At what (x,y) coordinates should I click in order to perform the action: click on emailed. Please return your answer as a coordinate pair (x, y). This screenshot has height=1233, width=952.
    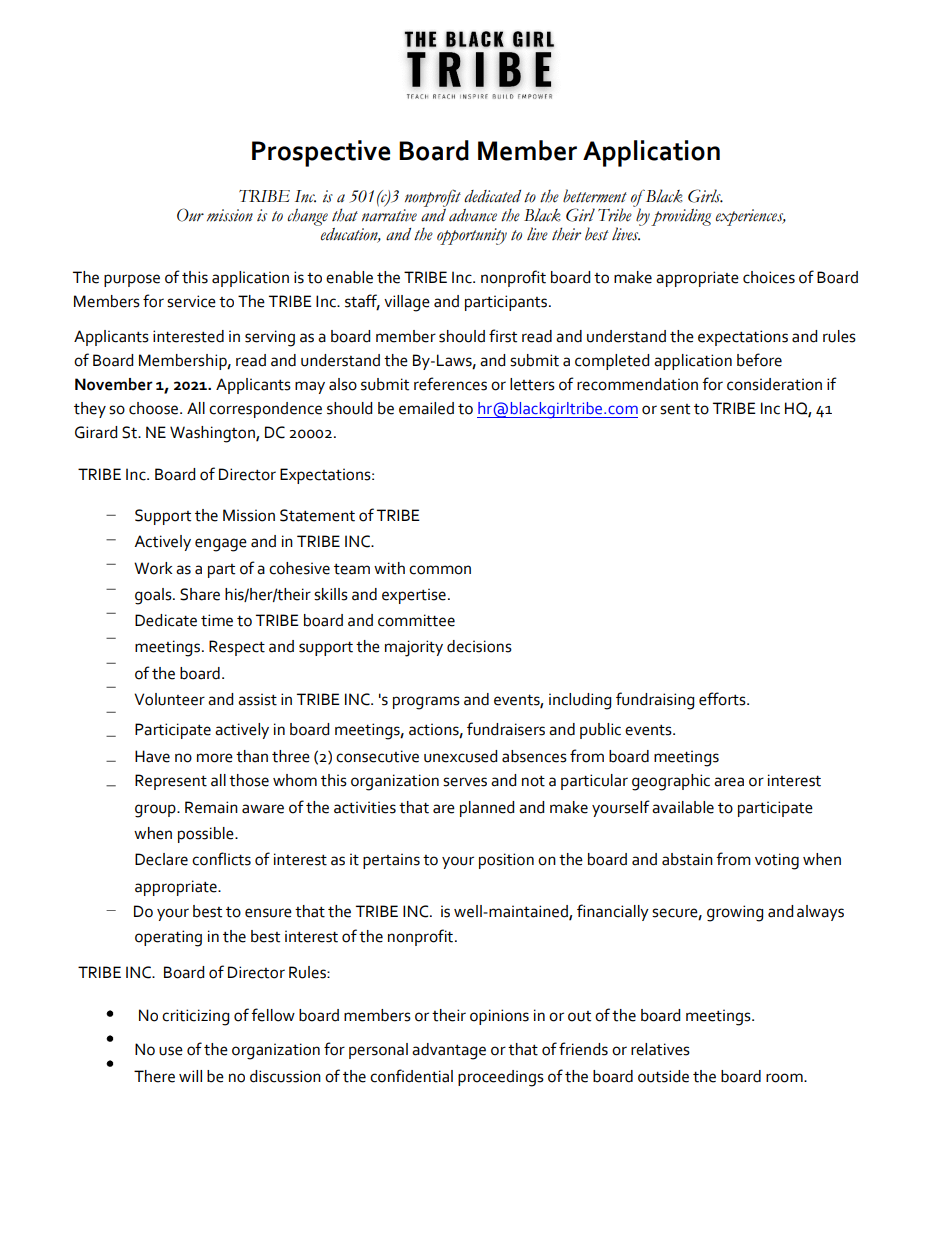
    Looking at the image, I should click on (426, 408).
